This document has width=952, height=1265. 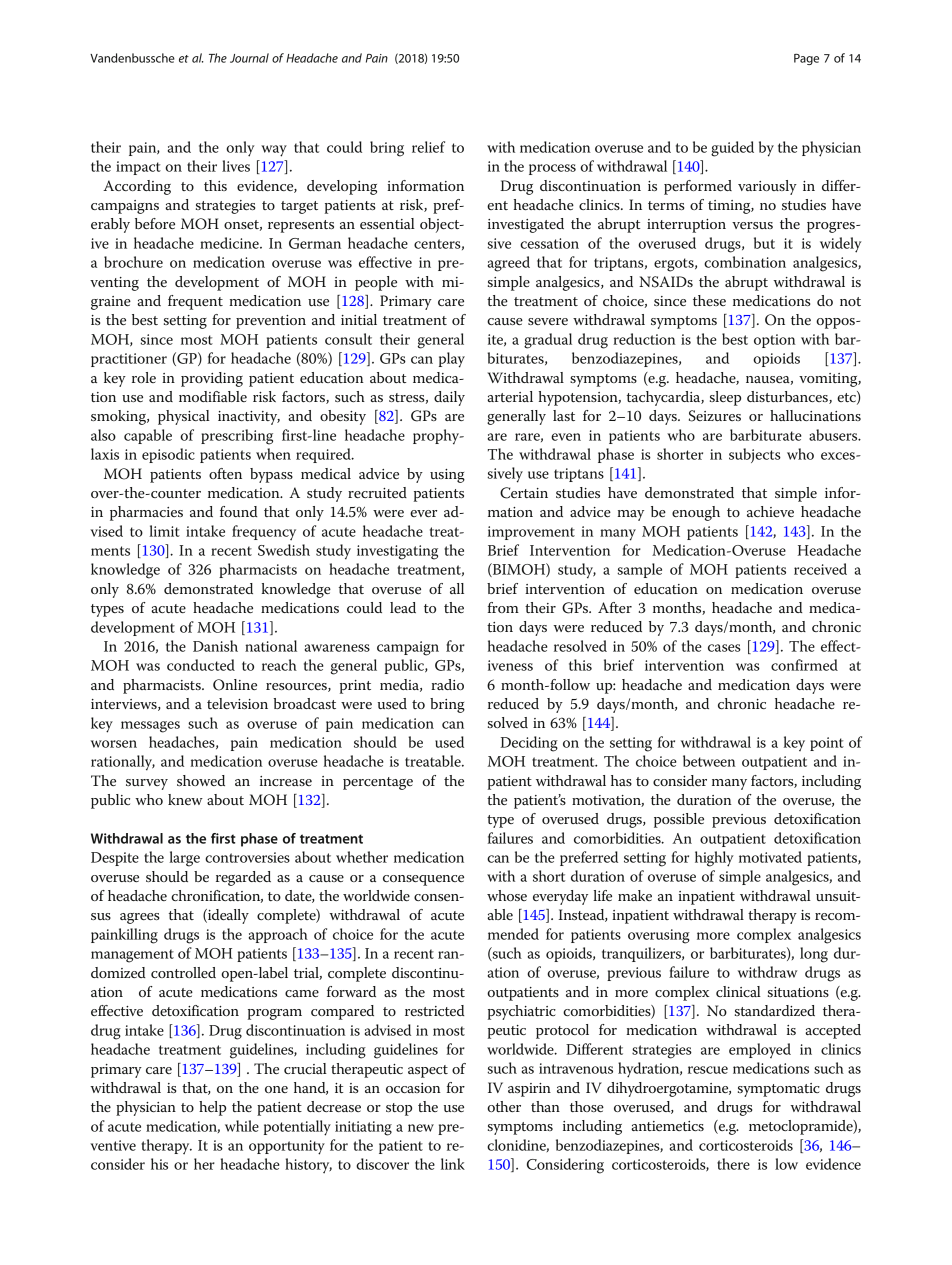 What do you see at coordinates (201, 780) in the document?
I see `showed` at bounding box center [201, 780].
